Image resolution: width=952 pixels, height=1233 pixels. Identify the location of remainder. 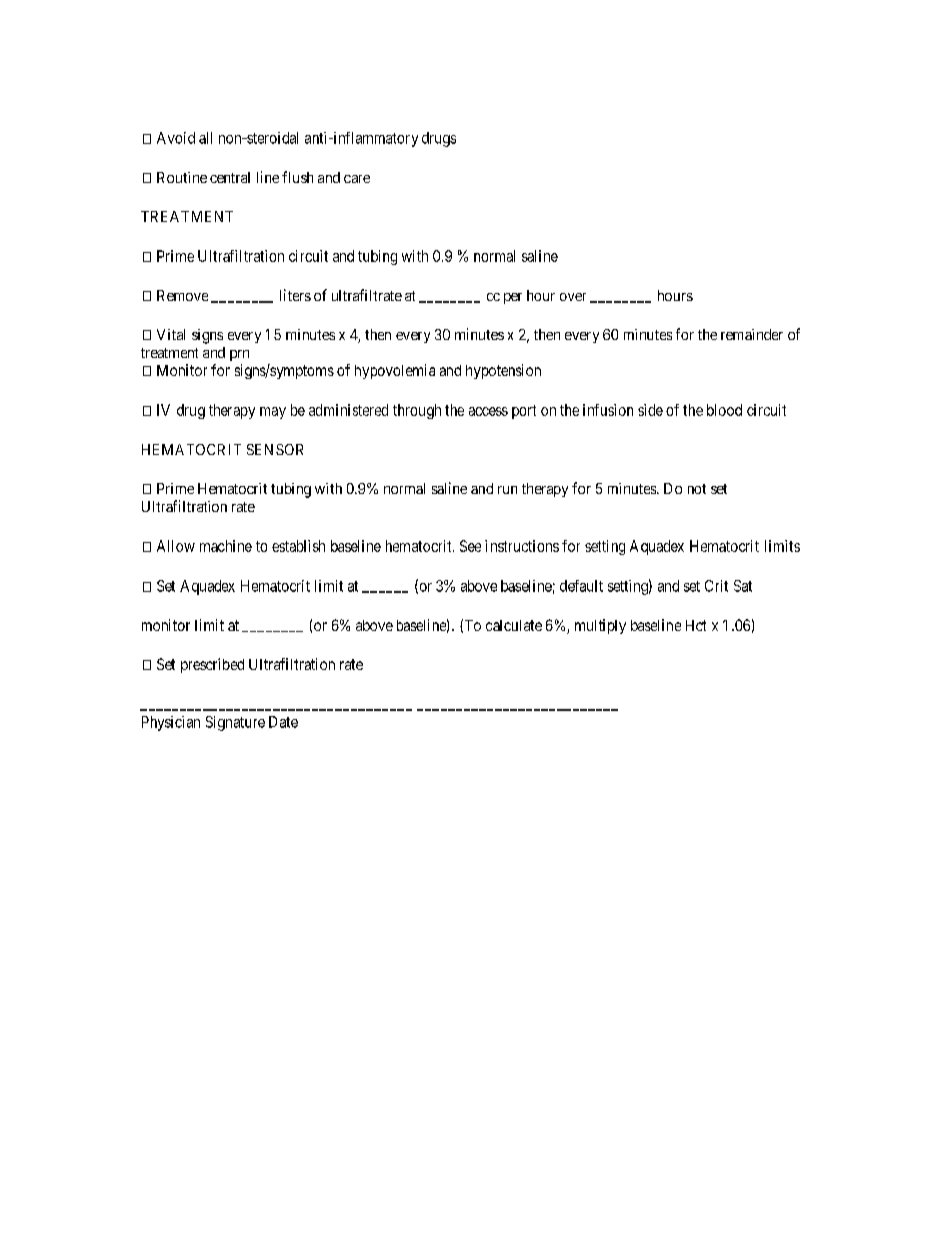
(752, 334).
